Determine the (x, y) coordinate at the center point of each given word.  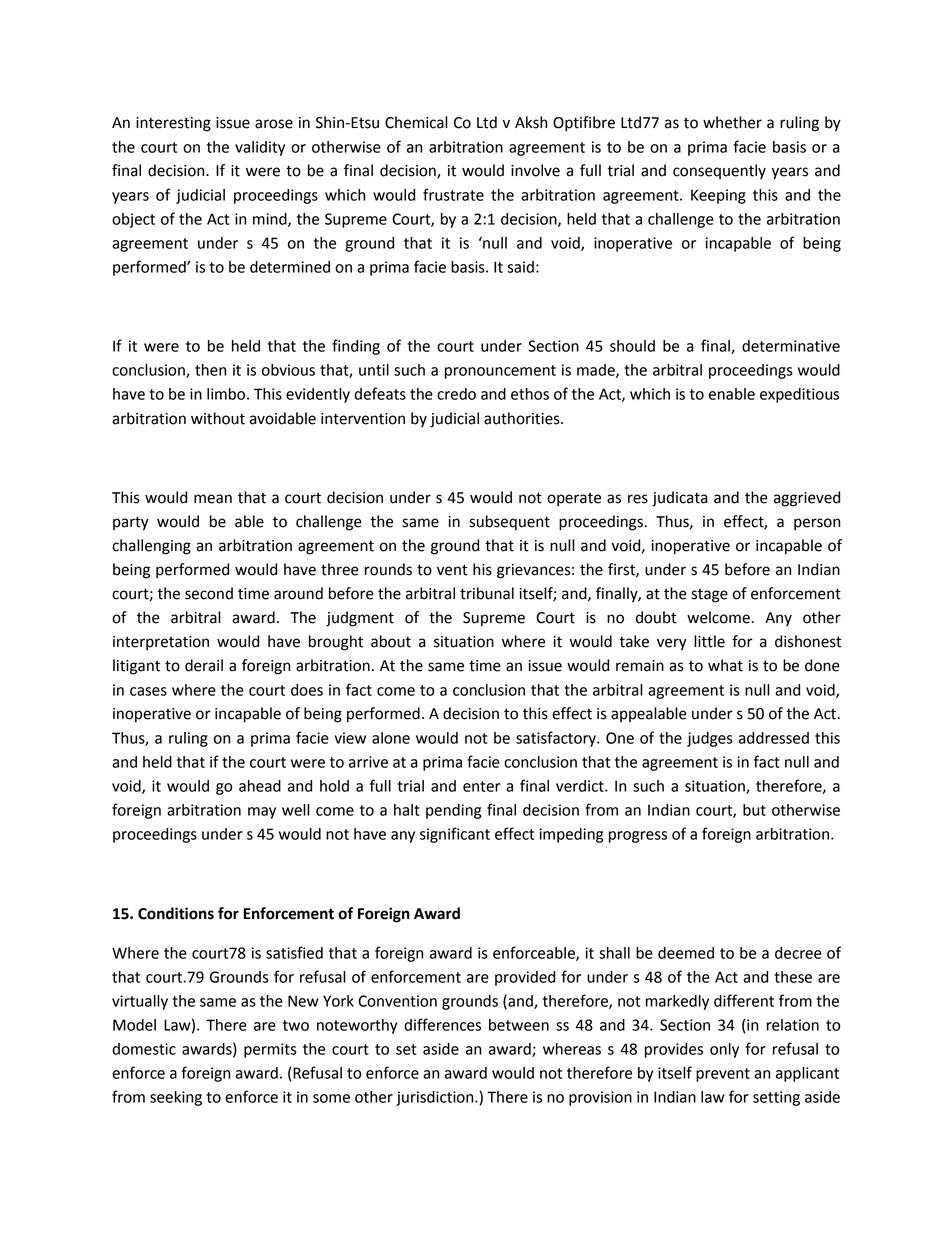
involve (535, 170)
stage (709, 596)
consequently (719, 172)
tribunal (487, 593)
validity (260, 148)
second (209, 593)
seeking (176, 1098)
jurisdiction (436, 1098)
